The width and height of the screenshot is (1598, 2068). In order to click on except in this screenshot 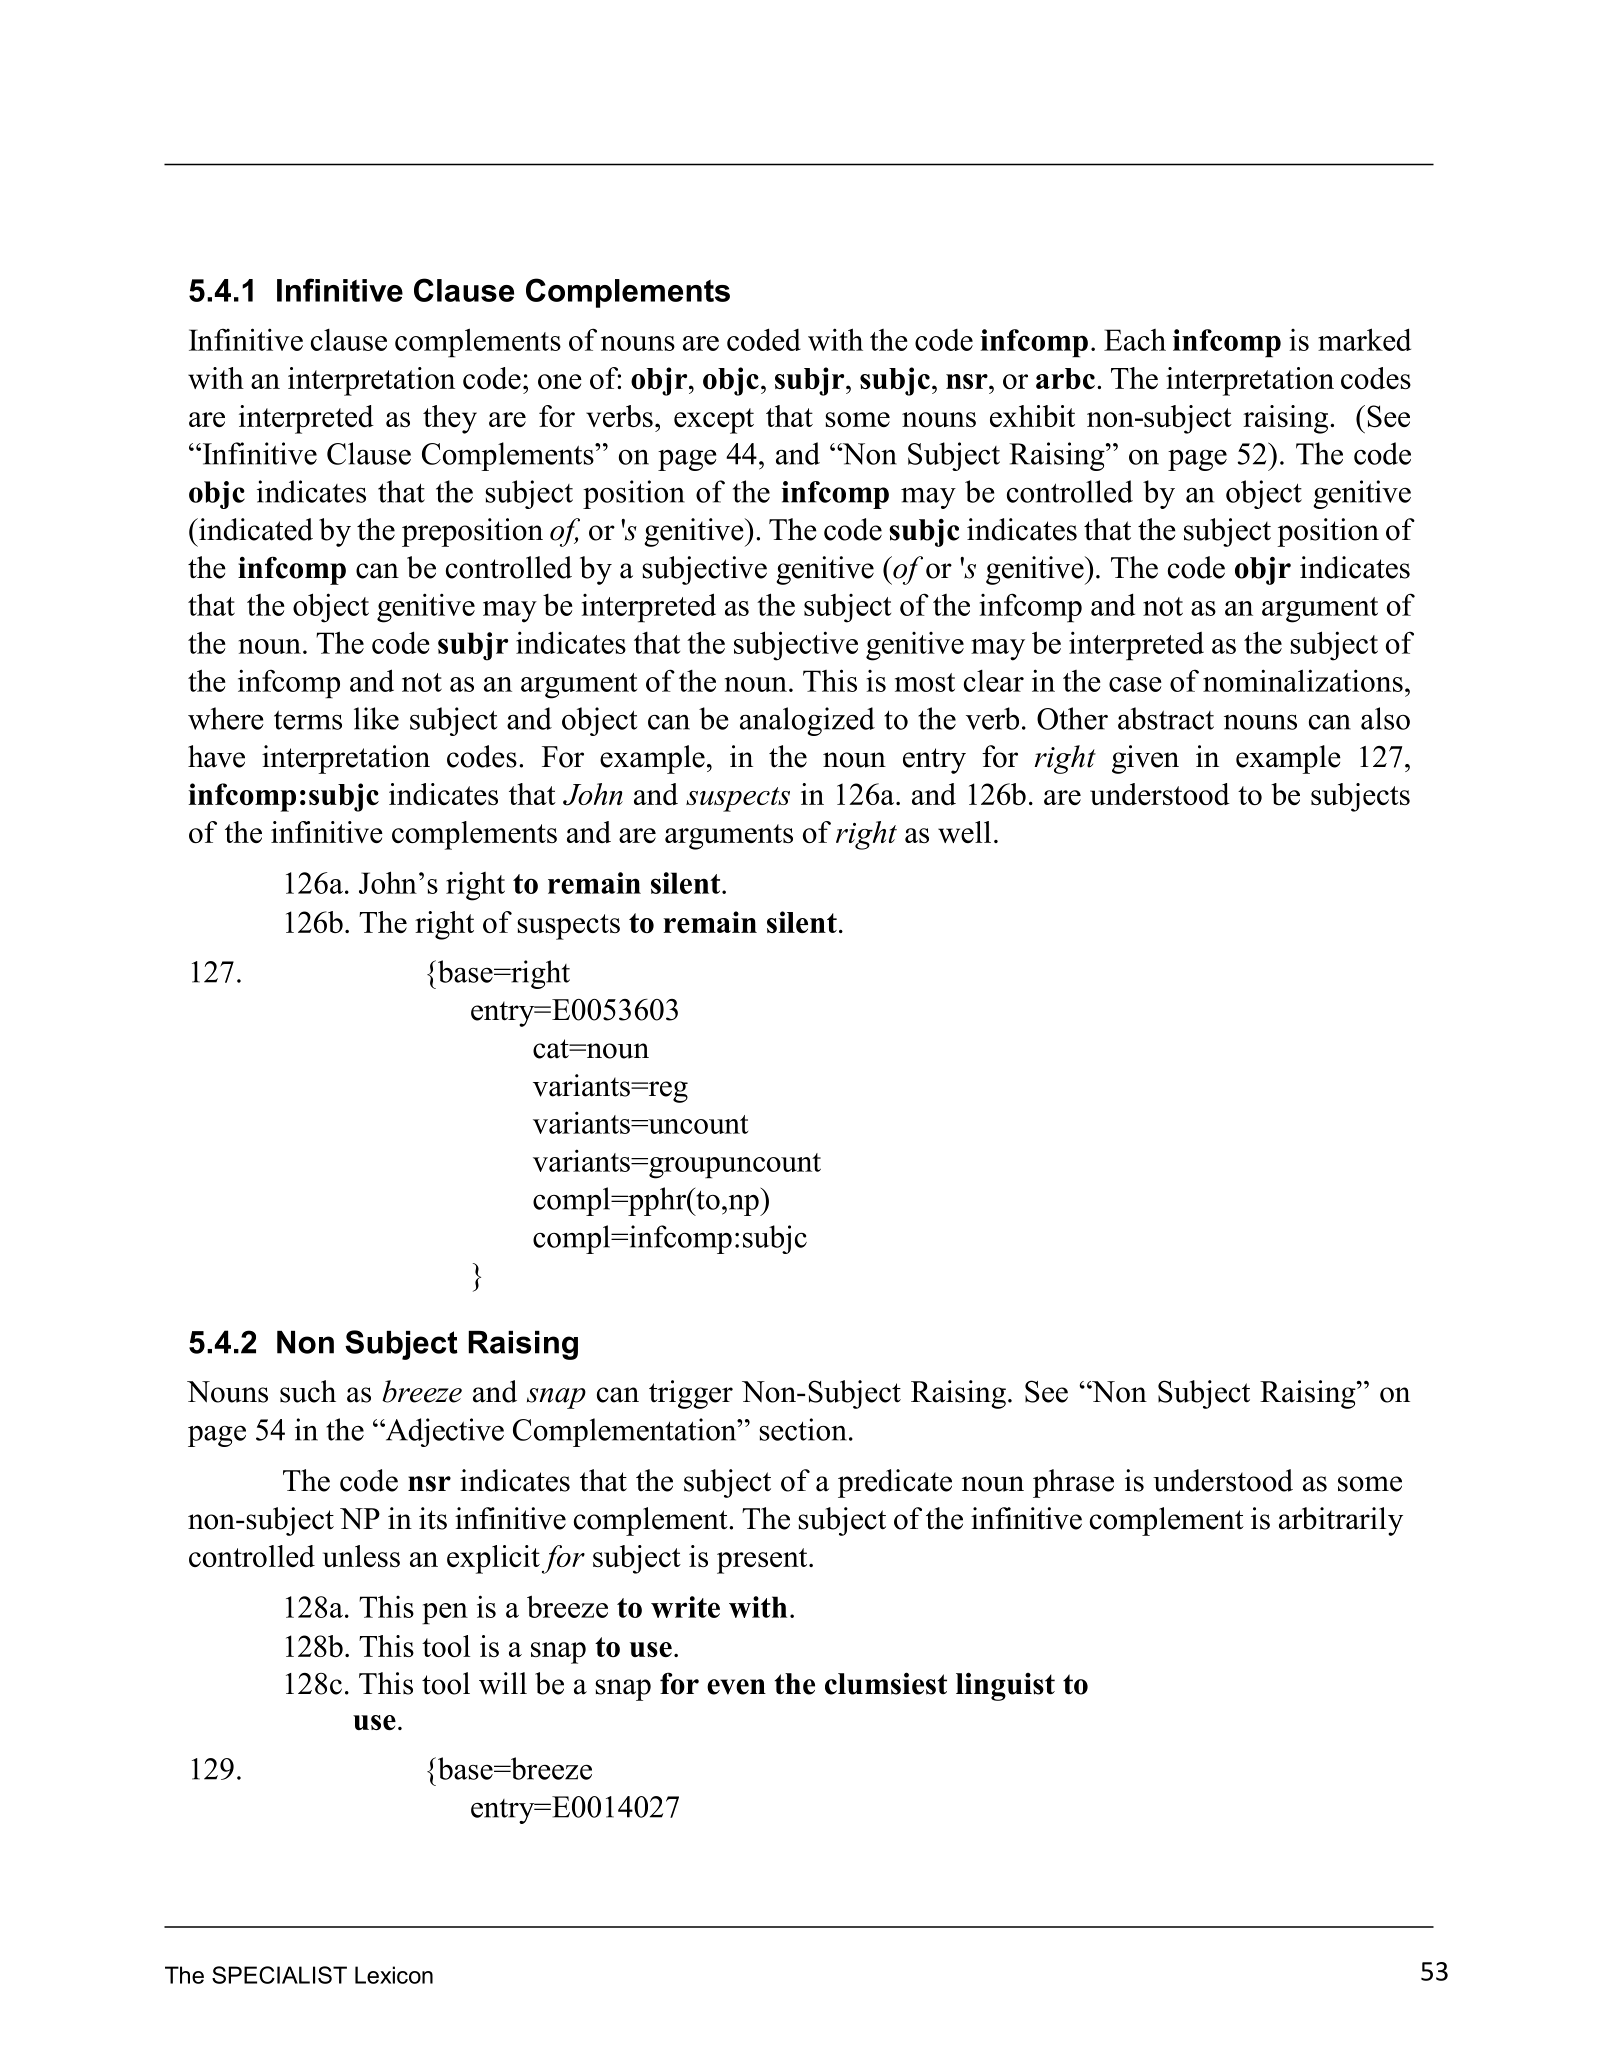, I will do `click(714, 421)`.
